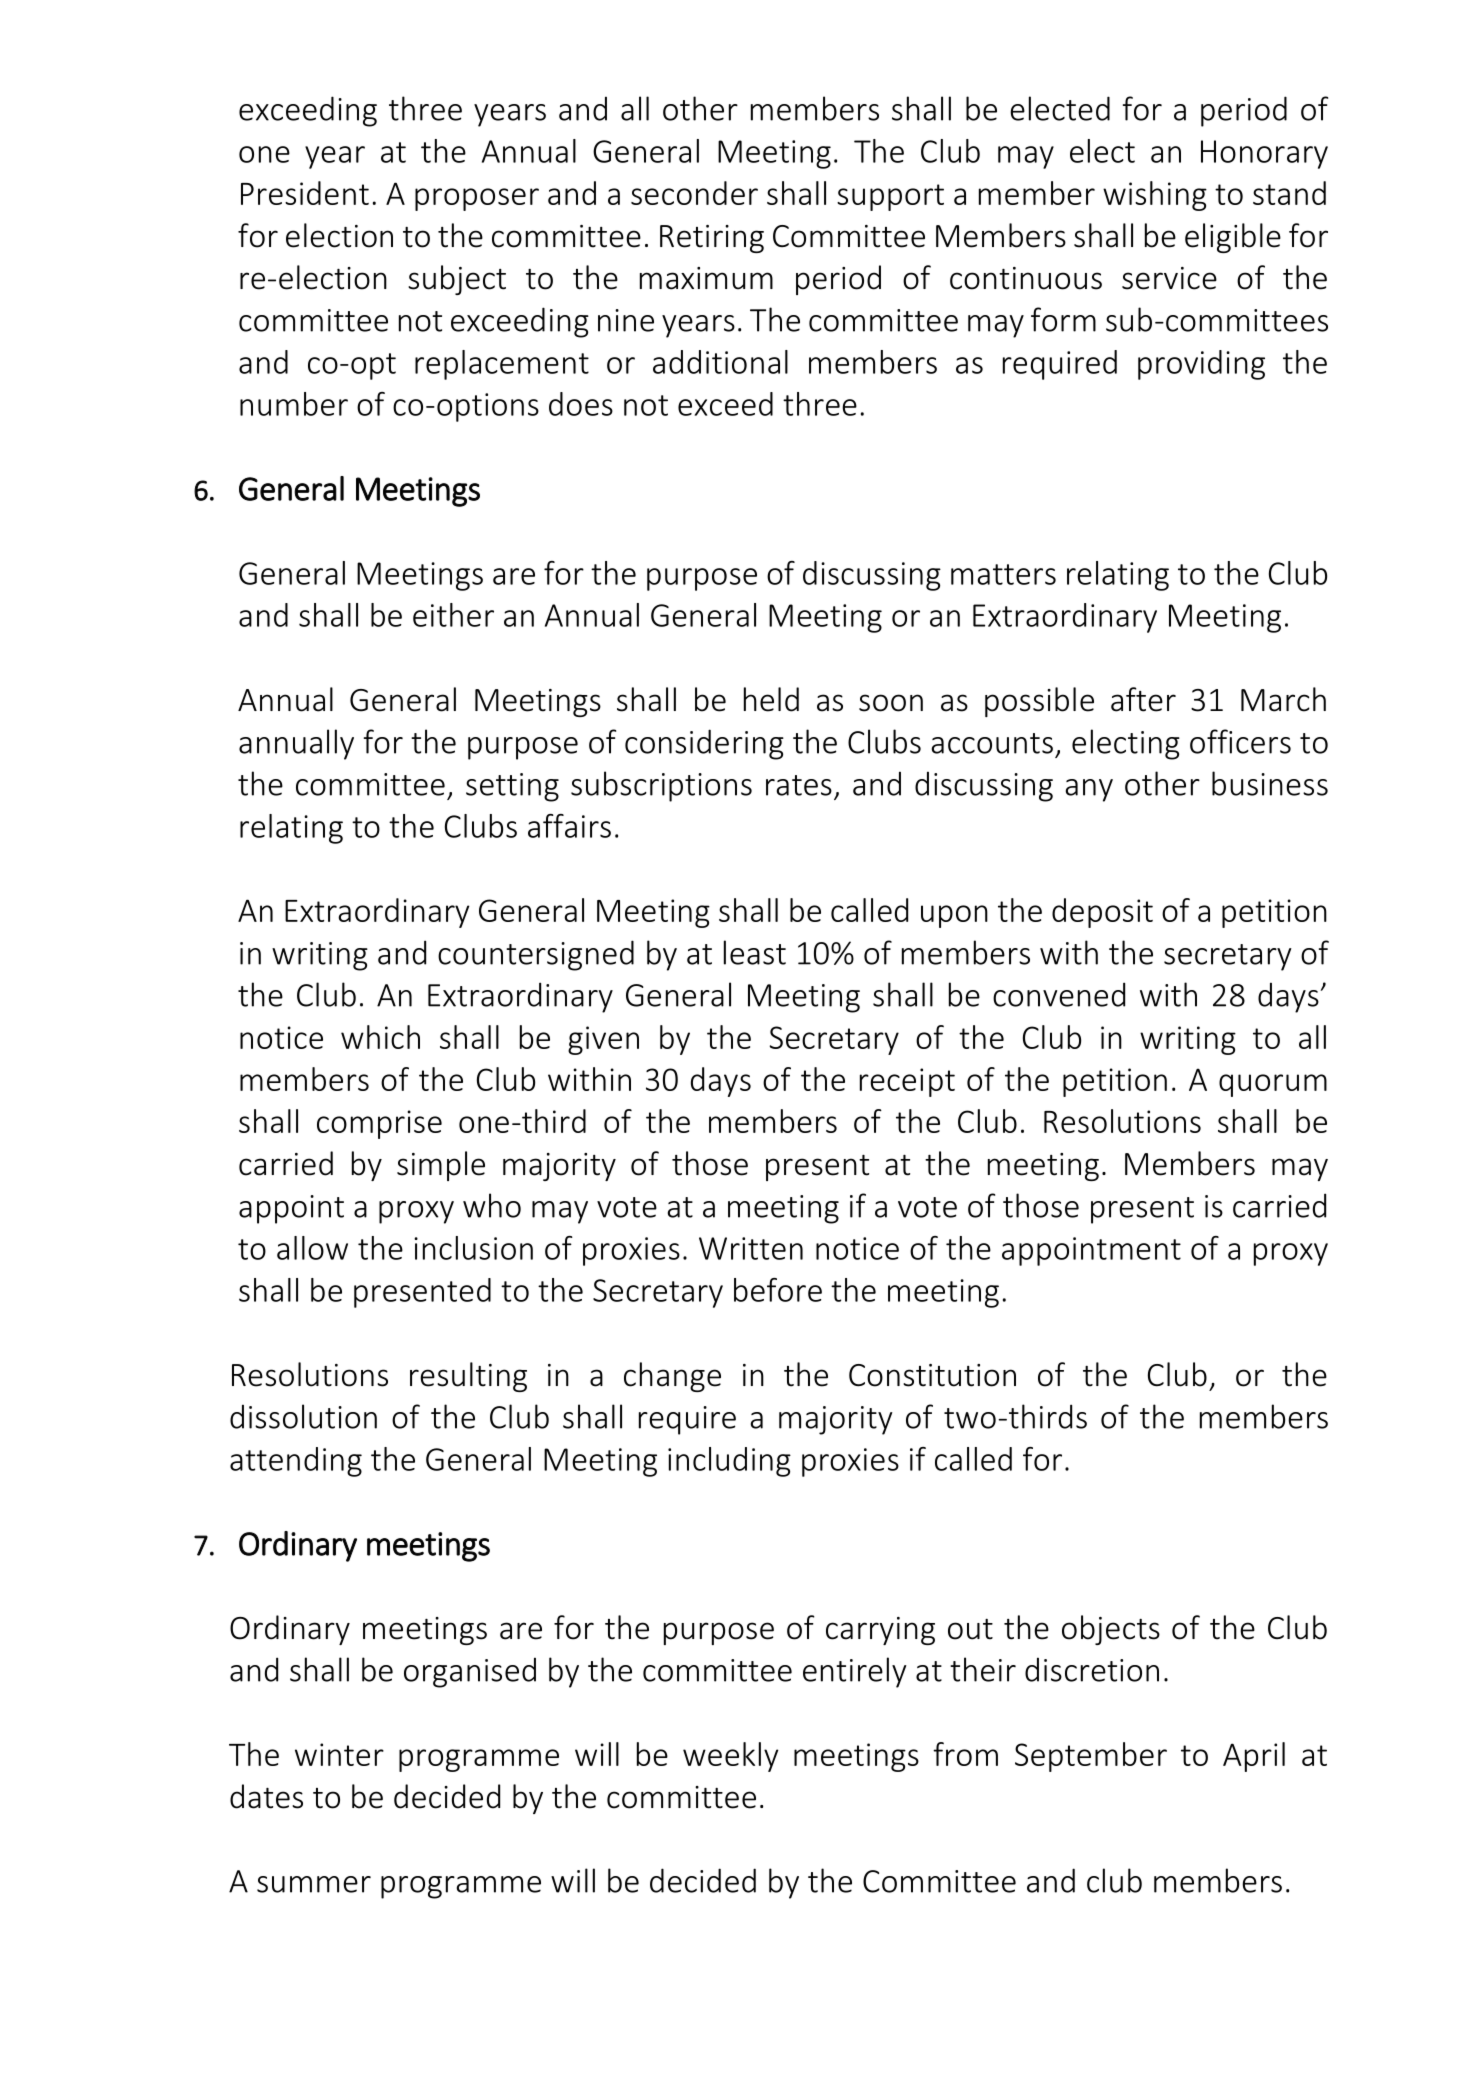 This screenshot has width=1469, height=2078. I want to click on President, so click(305, 193).
